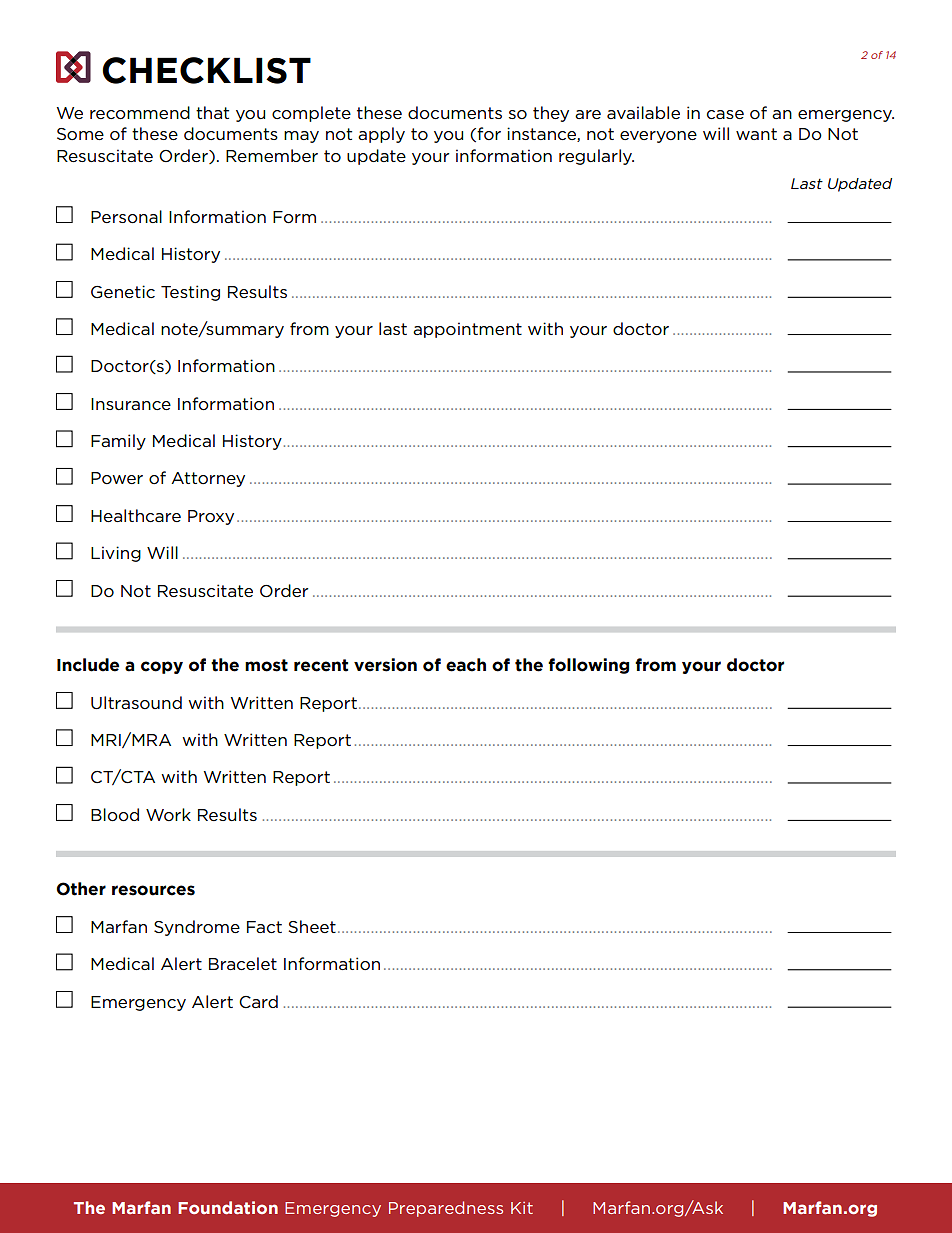 The width and height of the screenshot is (952, 1233). Describe the element at coordinates (643, 112) in the screenshot. I see `available` at that location.
